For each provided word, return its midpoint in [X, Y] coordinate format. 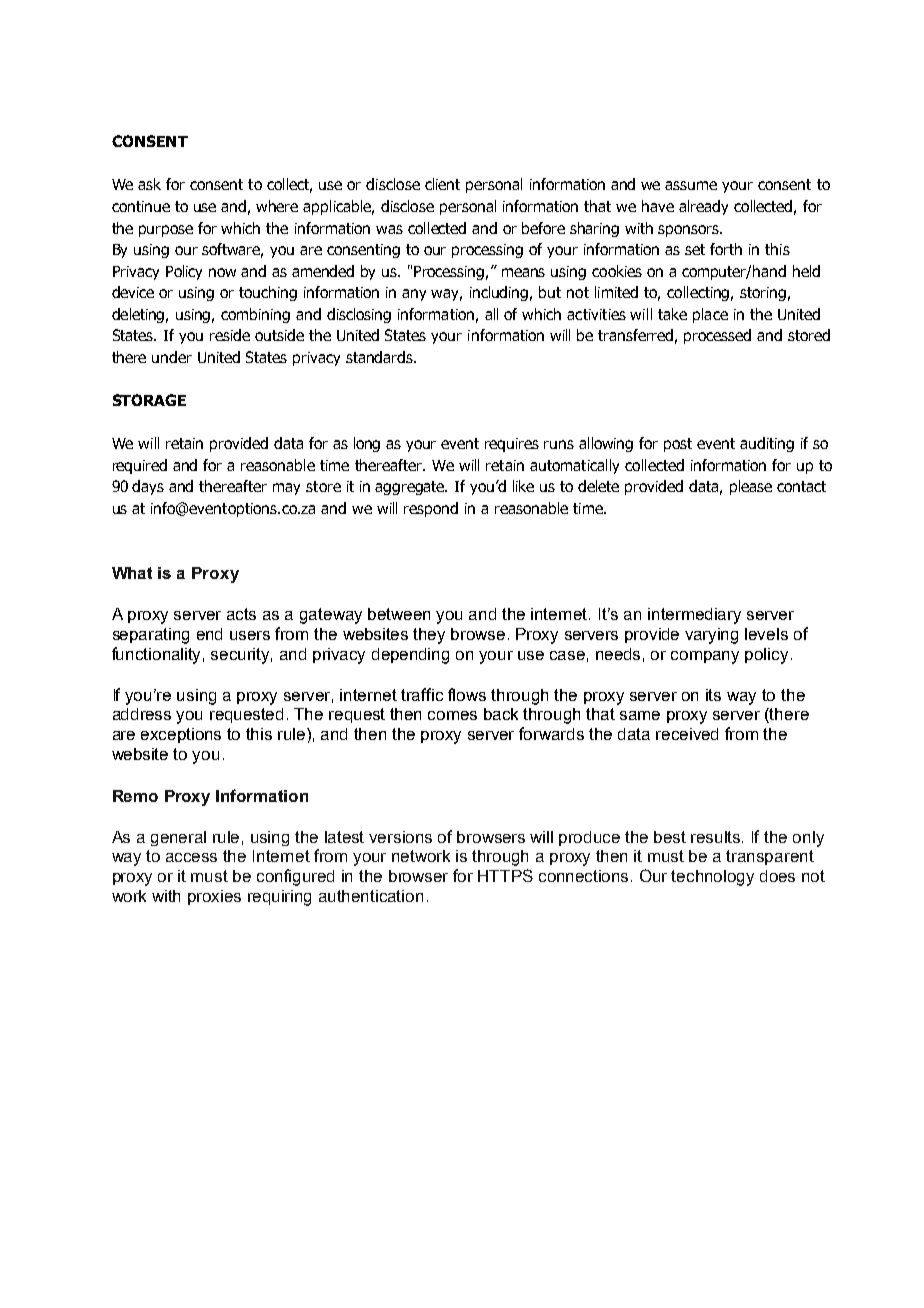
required [140, 466]
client [442, 184]
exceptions [181, 735]
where [277, 206]
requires [512, 445]
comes [452, 715]
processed [717, 336]
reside [230, 335]
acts [241, 614]
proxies [214, 897]
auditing [767, 444]
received [687, 734]
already [703, 207]
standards [380, 357]
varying [711, 636]
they [429, 636]
